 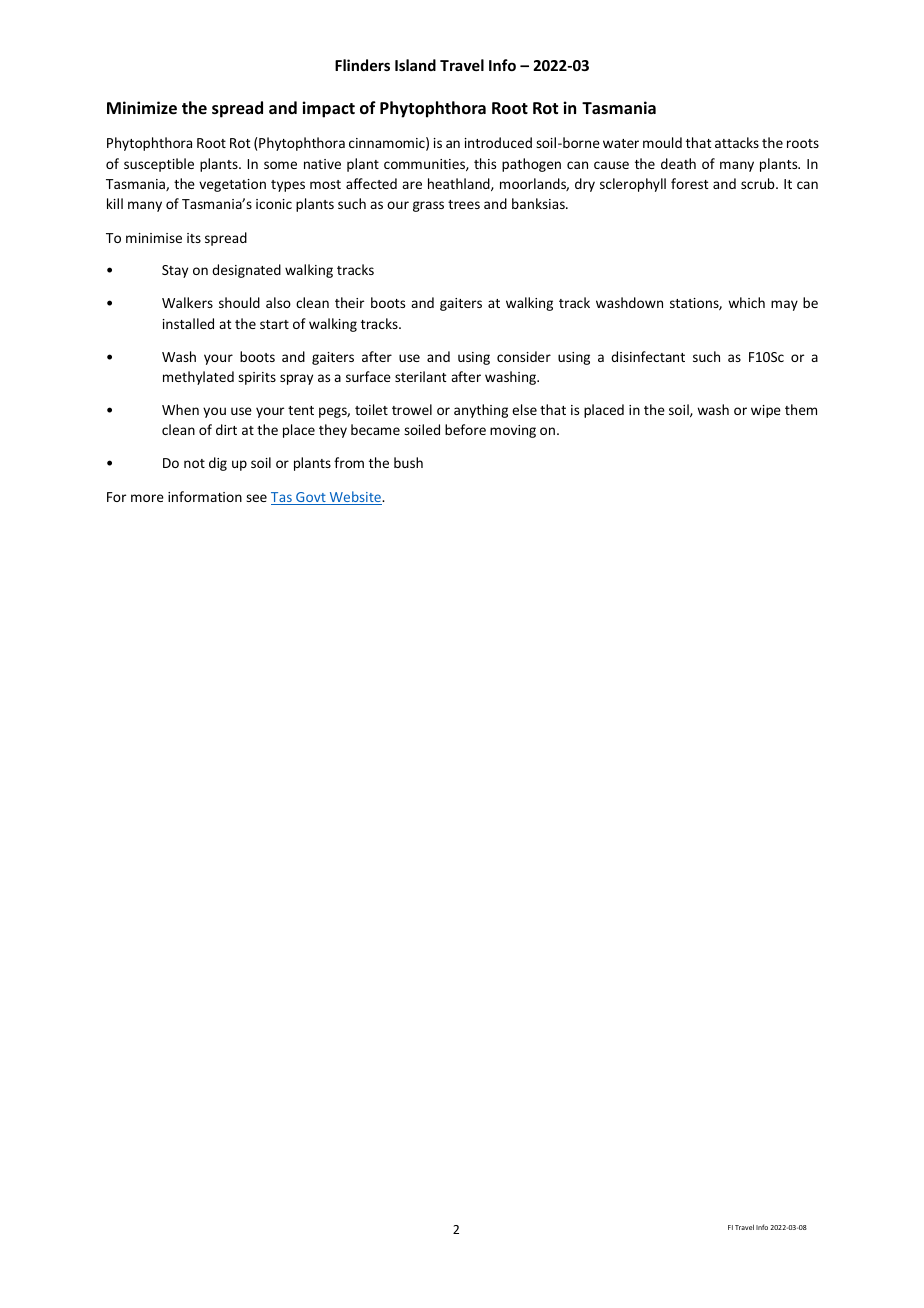 I want to click on Stay, so click(x=175, y=271).
